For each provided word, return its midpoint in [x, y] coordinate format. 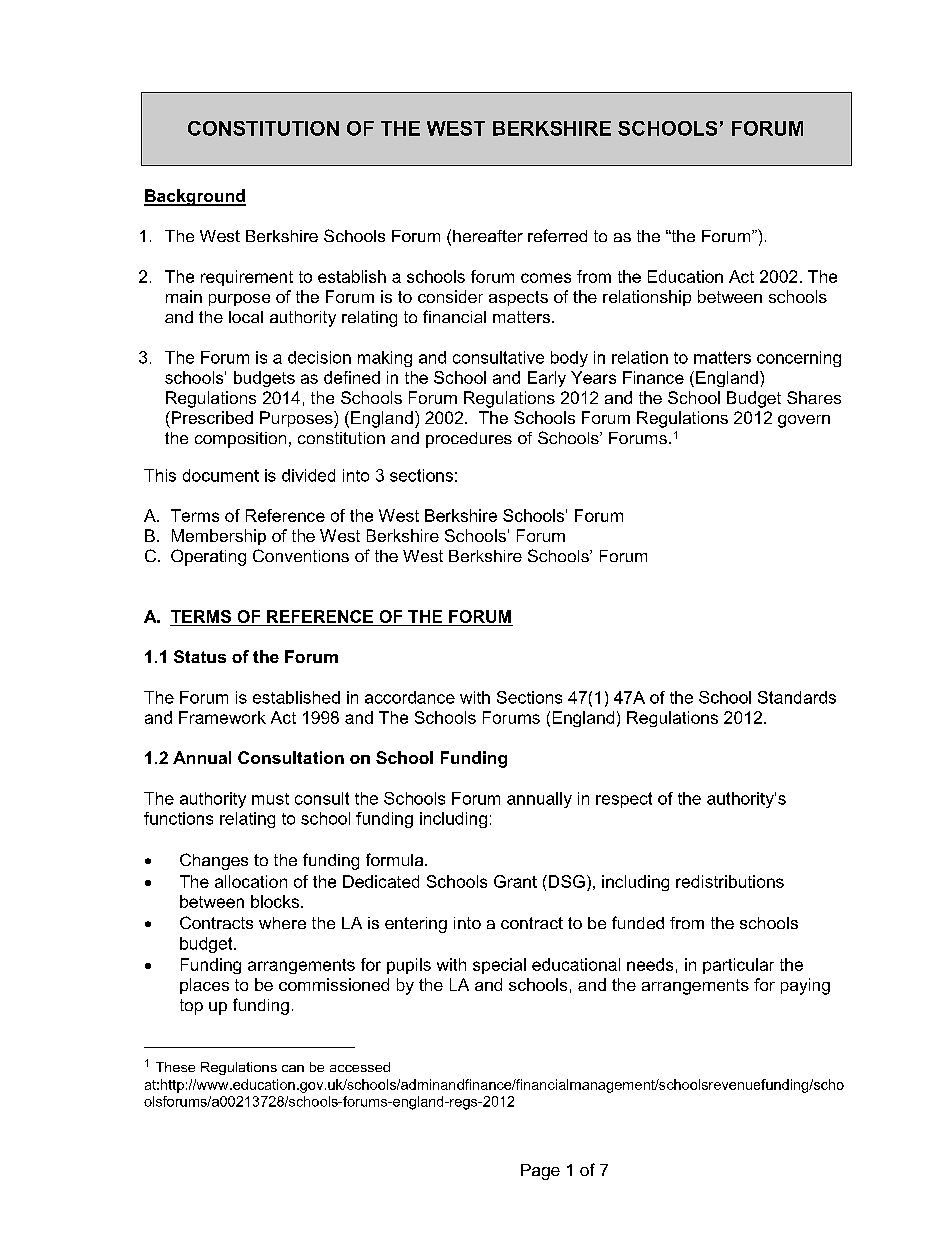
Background [195, 197]
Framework [222, 717]
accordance [410, 697]
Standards [797, 697]
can [293, 1068]
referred [557, 235]
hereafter [488, 236]
